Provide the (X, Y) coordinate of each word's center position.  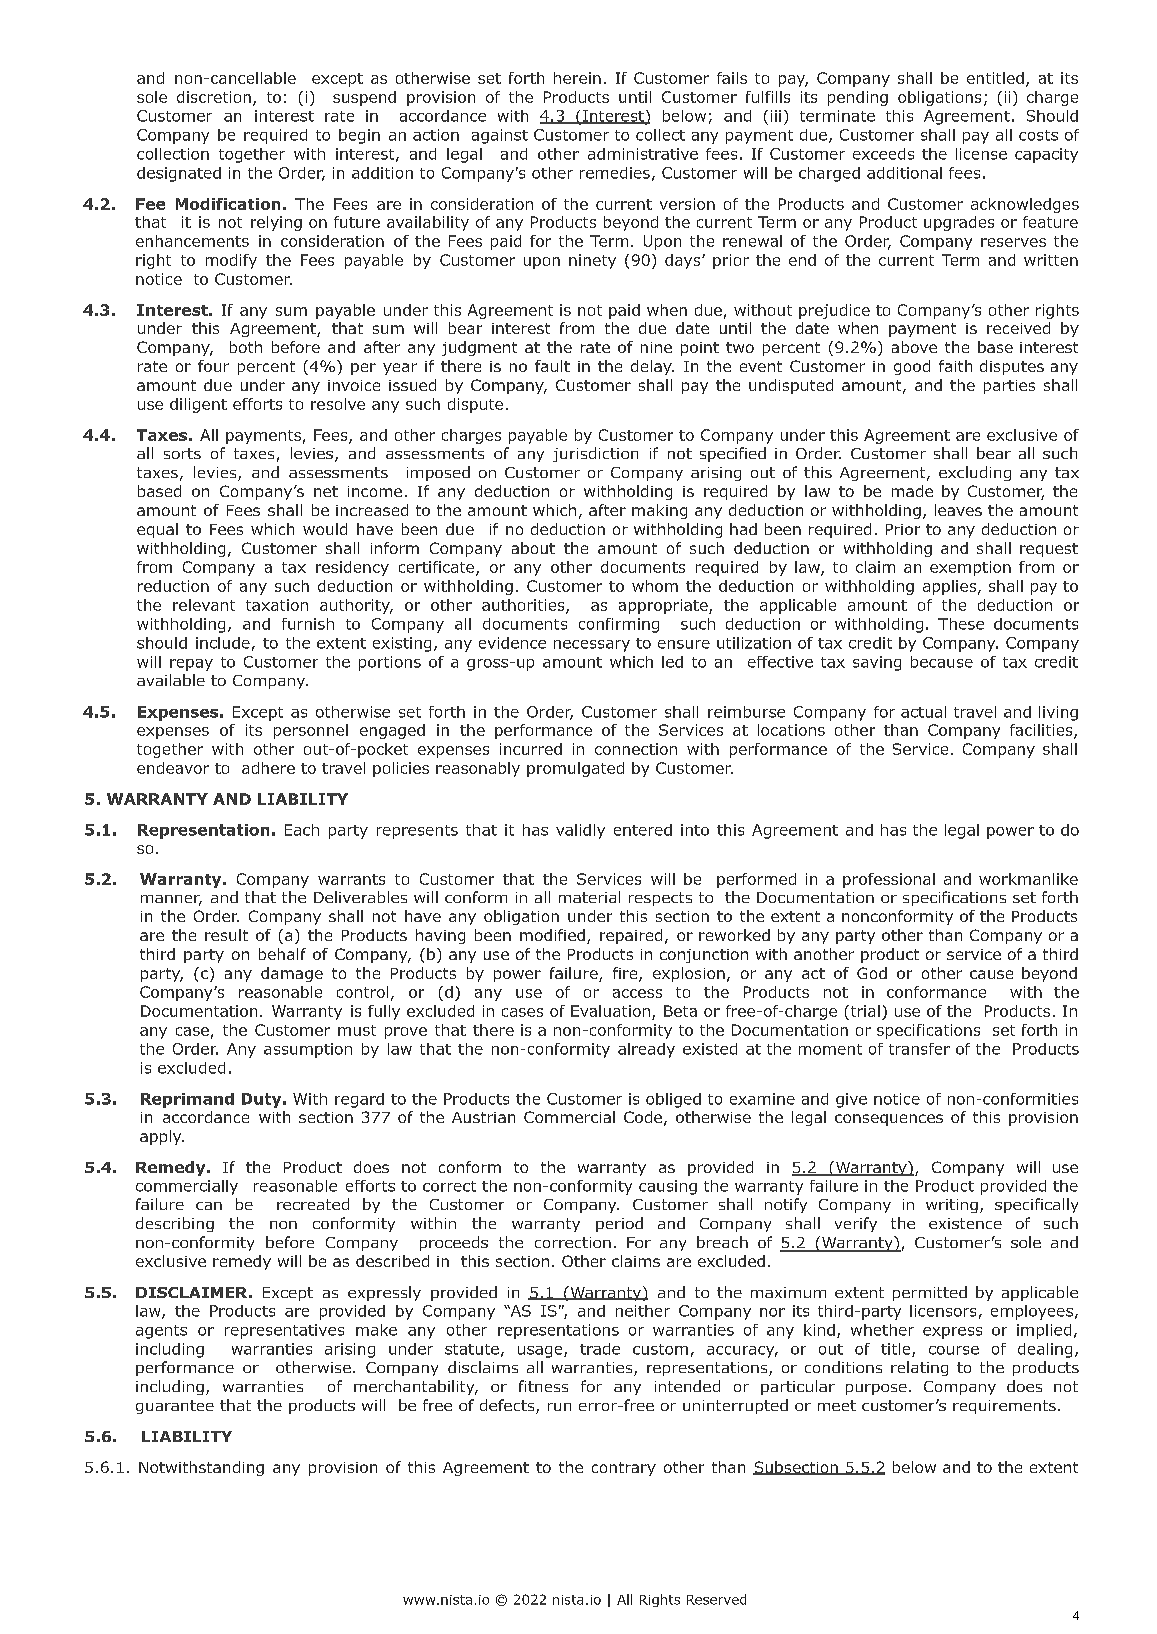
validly (580, 831)
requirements (1004, 1407)
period (619, 1224)
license (981, 154)
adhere (268, 768)
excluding (975, 473)
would (325, 529)
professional (889, 880)
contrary (624, 1469)
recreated (313, 1204)
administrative (643, 154)
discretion (214, 97)
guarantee (175, 1407)
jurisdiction (595, 454)
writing (952, 1206)
